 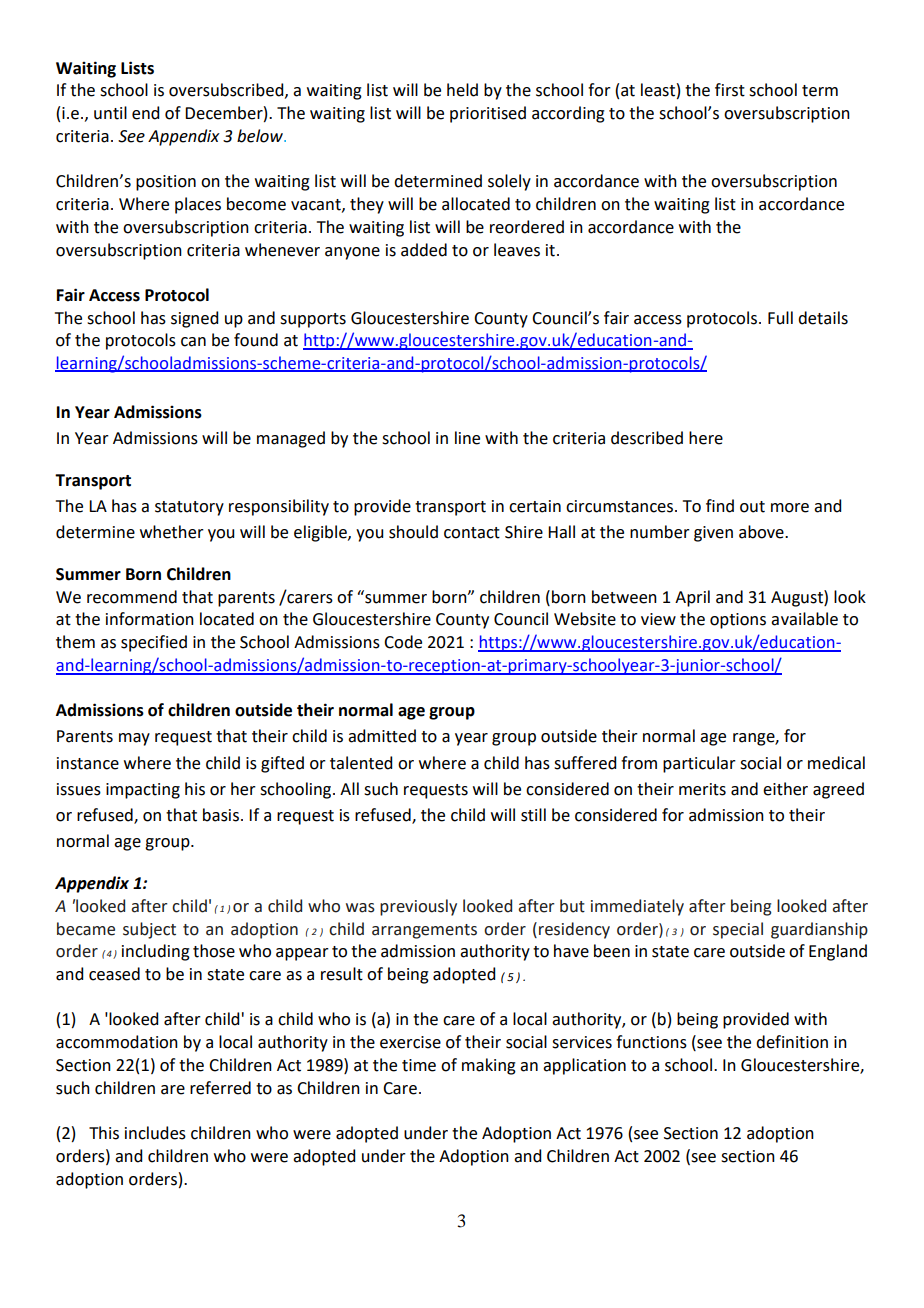 What do you see at coordinates (150, 619) in the screenshot?
I see `information` at bounding box center [150, 619].
